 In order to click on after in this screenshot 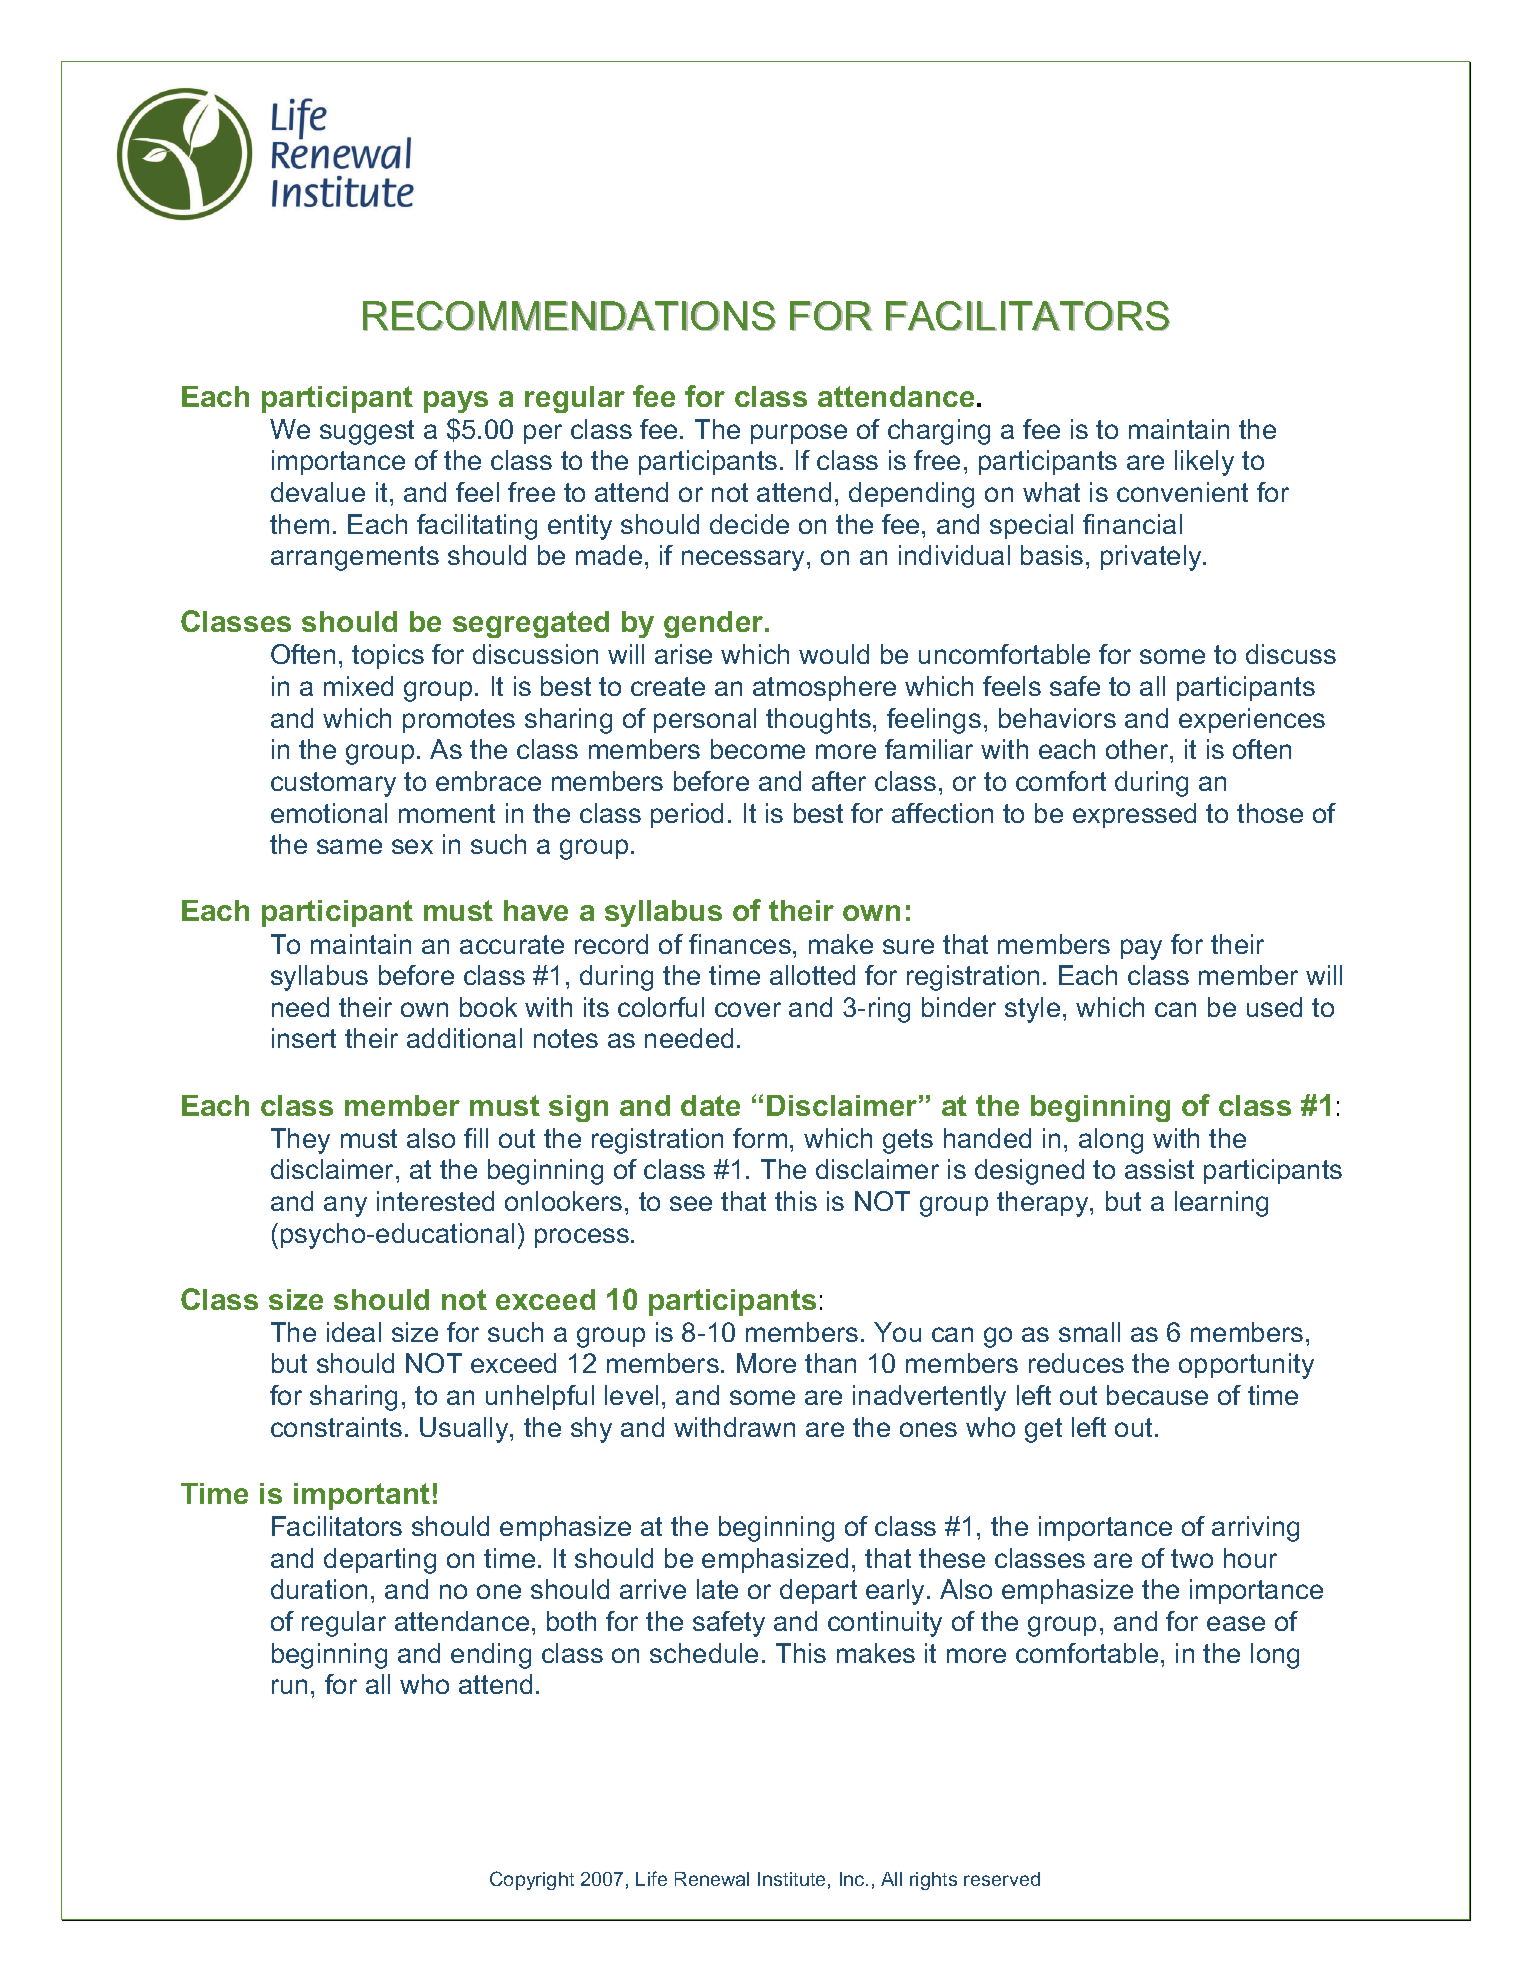, I will do `click(839, 781)`.
